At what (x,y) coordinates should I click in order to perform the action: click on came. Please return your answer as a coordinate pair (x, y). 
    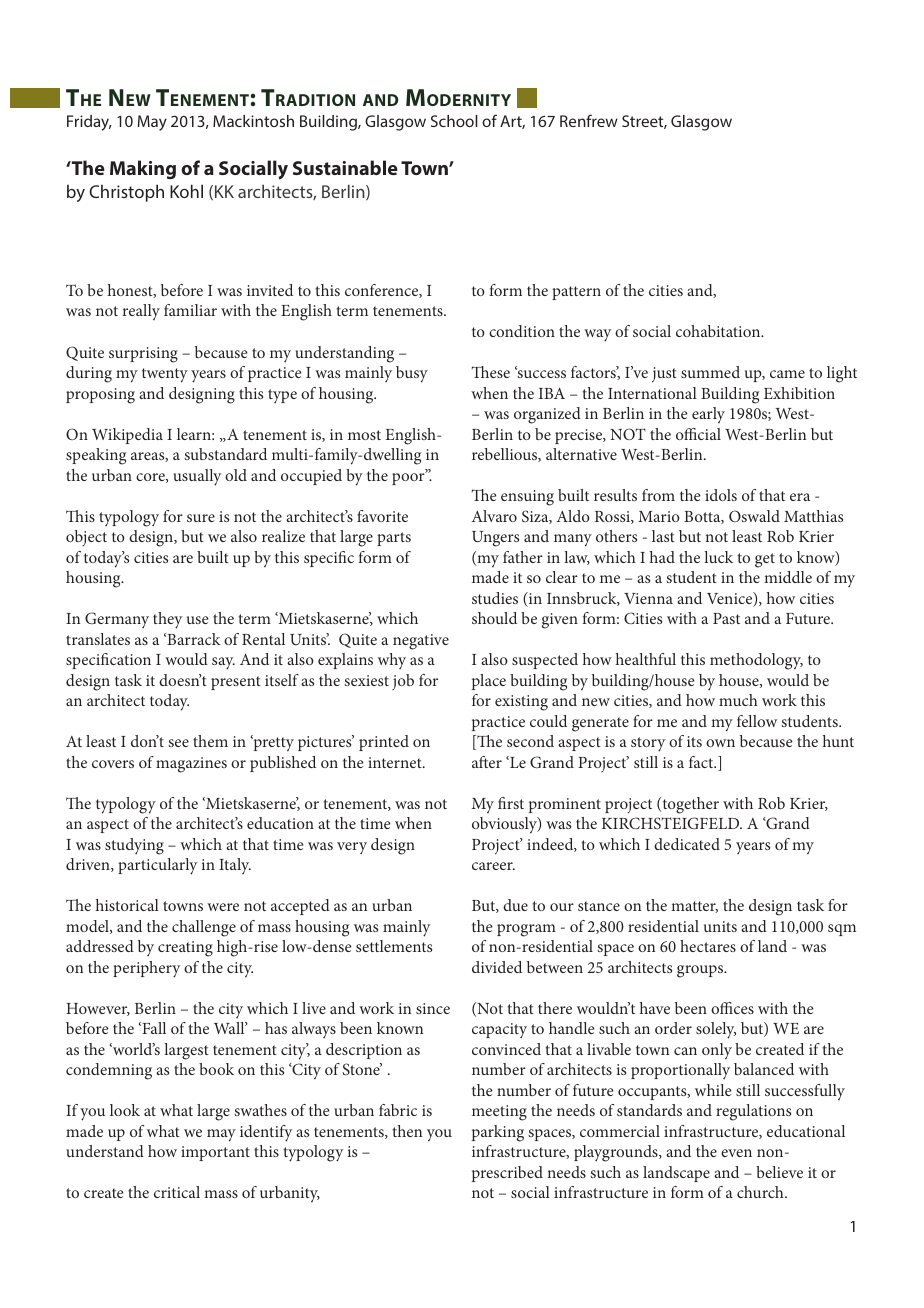
    Looking at the image, I should click on (787, 374).
